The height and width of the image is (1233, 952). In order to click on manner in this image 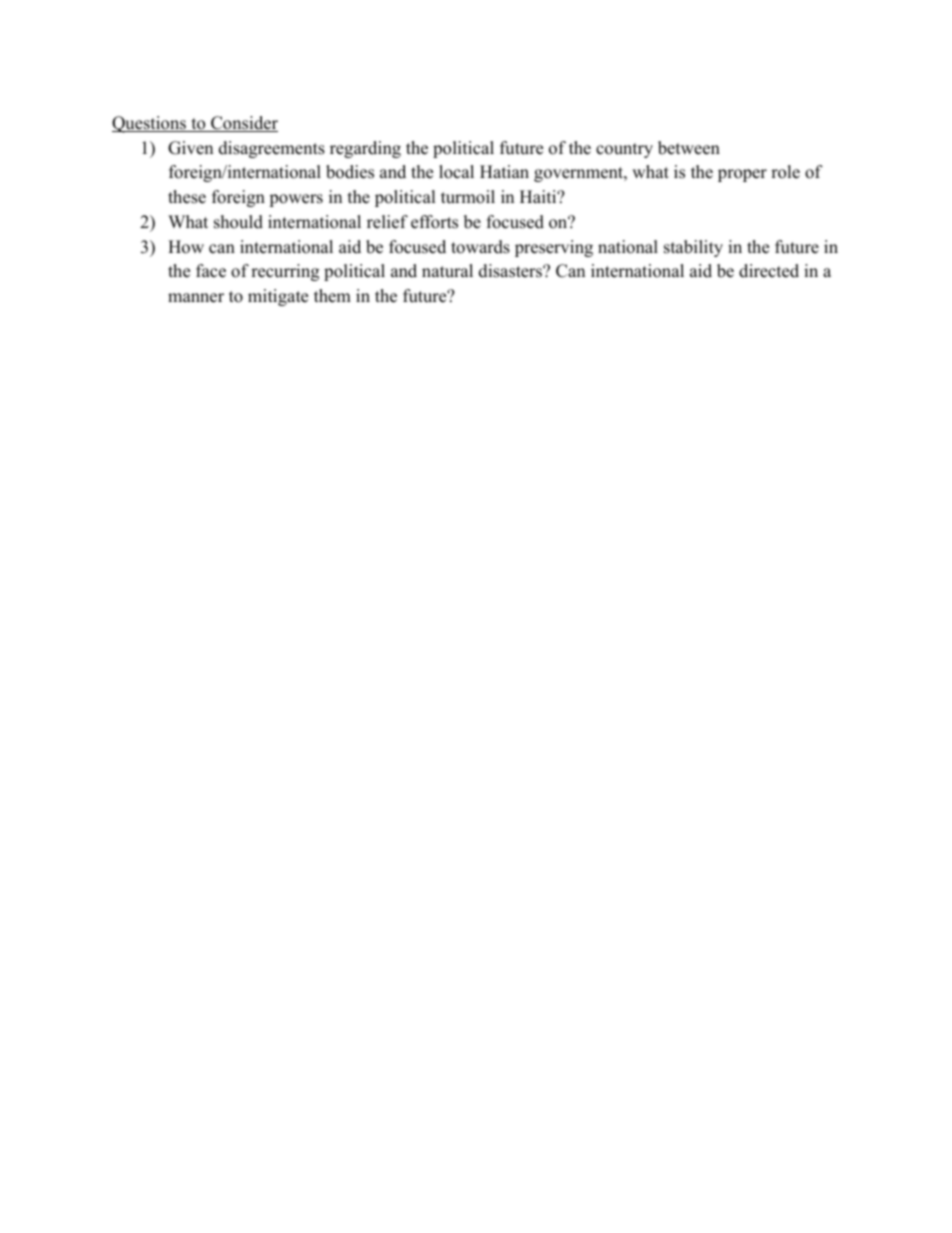, I will do `click(196, 298)`.
